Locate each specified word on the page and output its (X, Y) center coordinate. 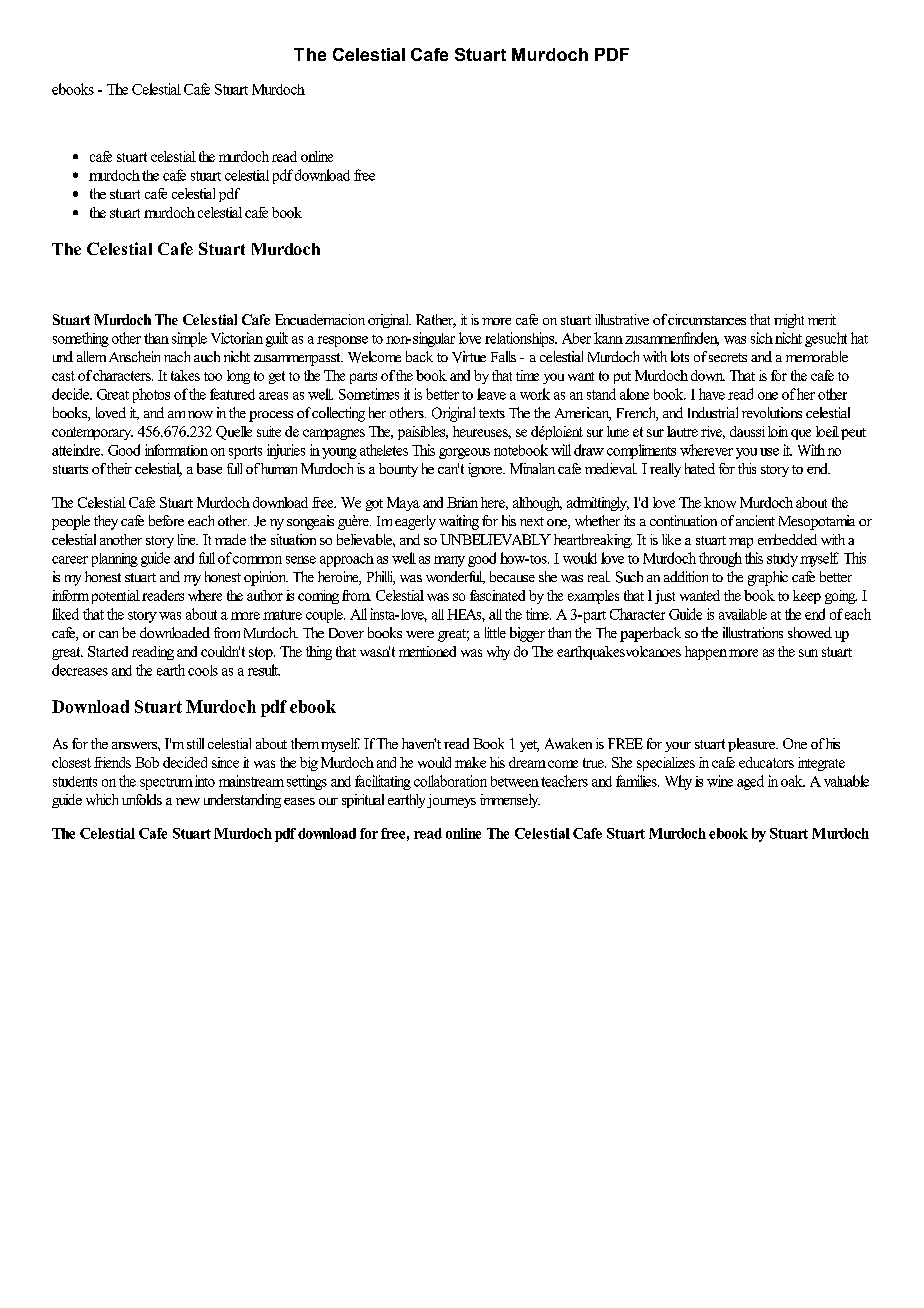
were (420, 634)
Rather (436, 321)
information (176, 450)
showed (810, 632)
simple (189, 339)
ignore (486, 470)
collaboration (450, 781)
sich (762, 338)
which (102, 799)
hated (700, 468)
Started (108, 651)
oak (793, 781)
